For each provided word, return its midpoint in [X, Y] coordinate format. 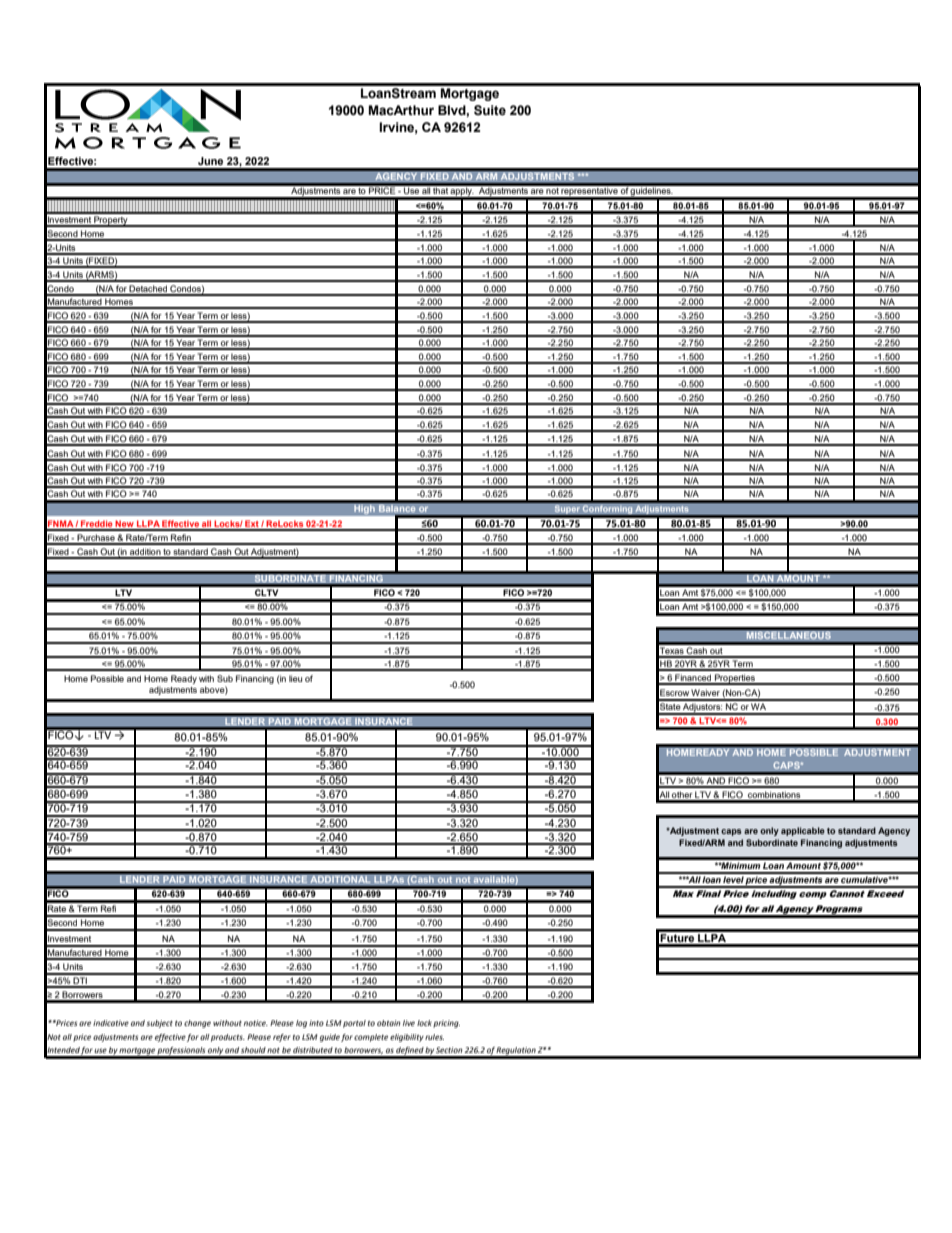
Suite [490, 110]
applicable [803, 831]
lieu [295, 678]
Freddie [97, 525]
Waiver [705, 692]
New [125, 525]
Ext [252, 525]
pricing [446, 1024]
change [197, 1024]
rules [434, 1037]
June [210, 161]
